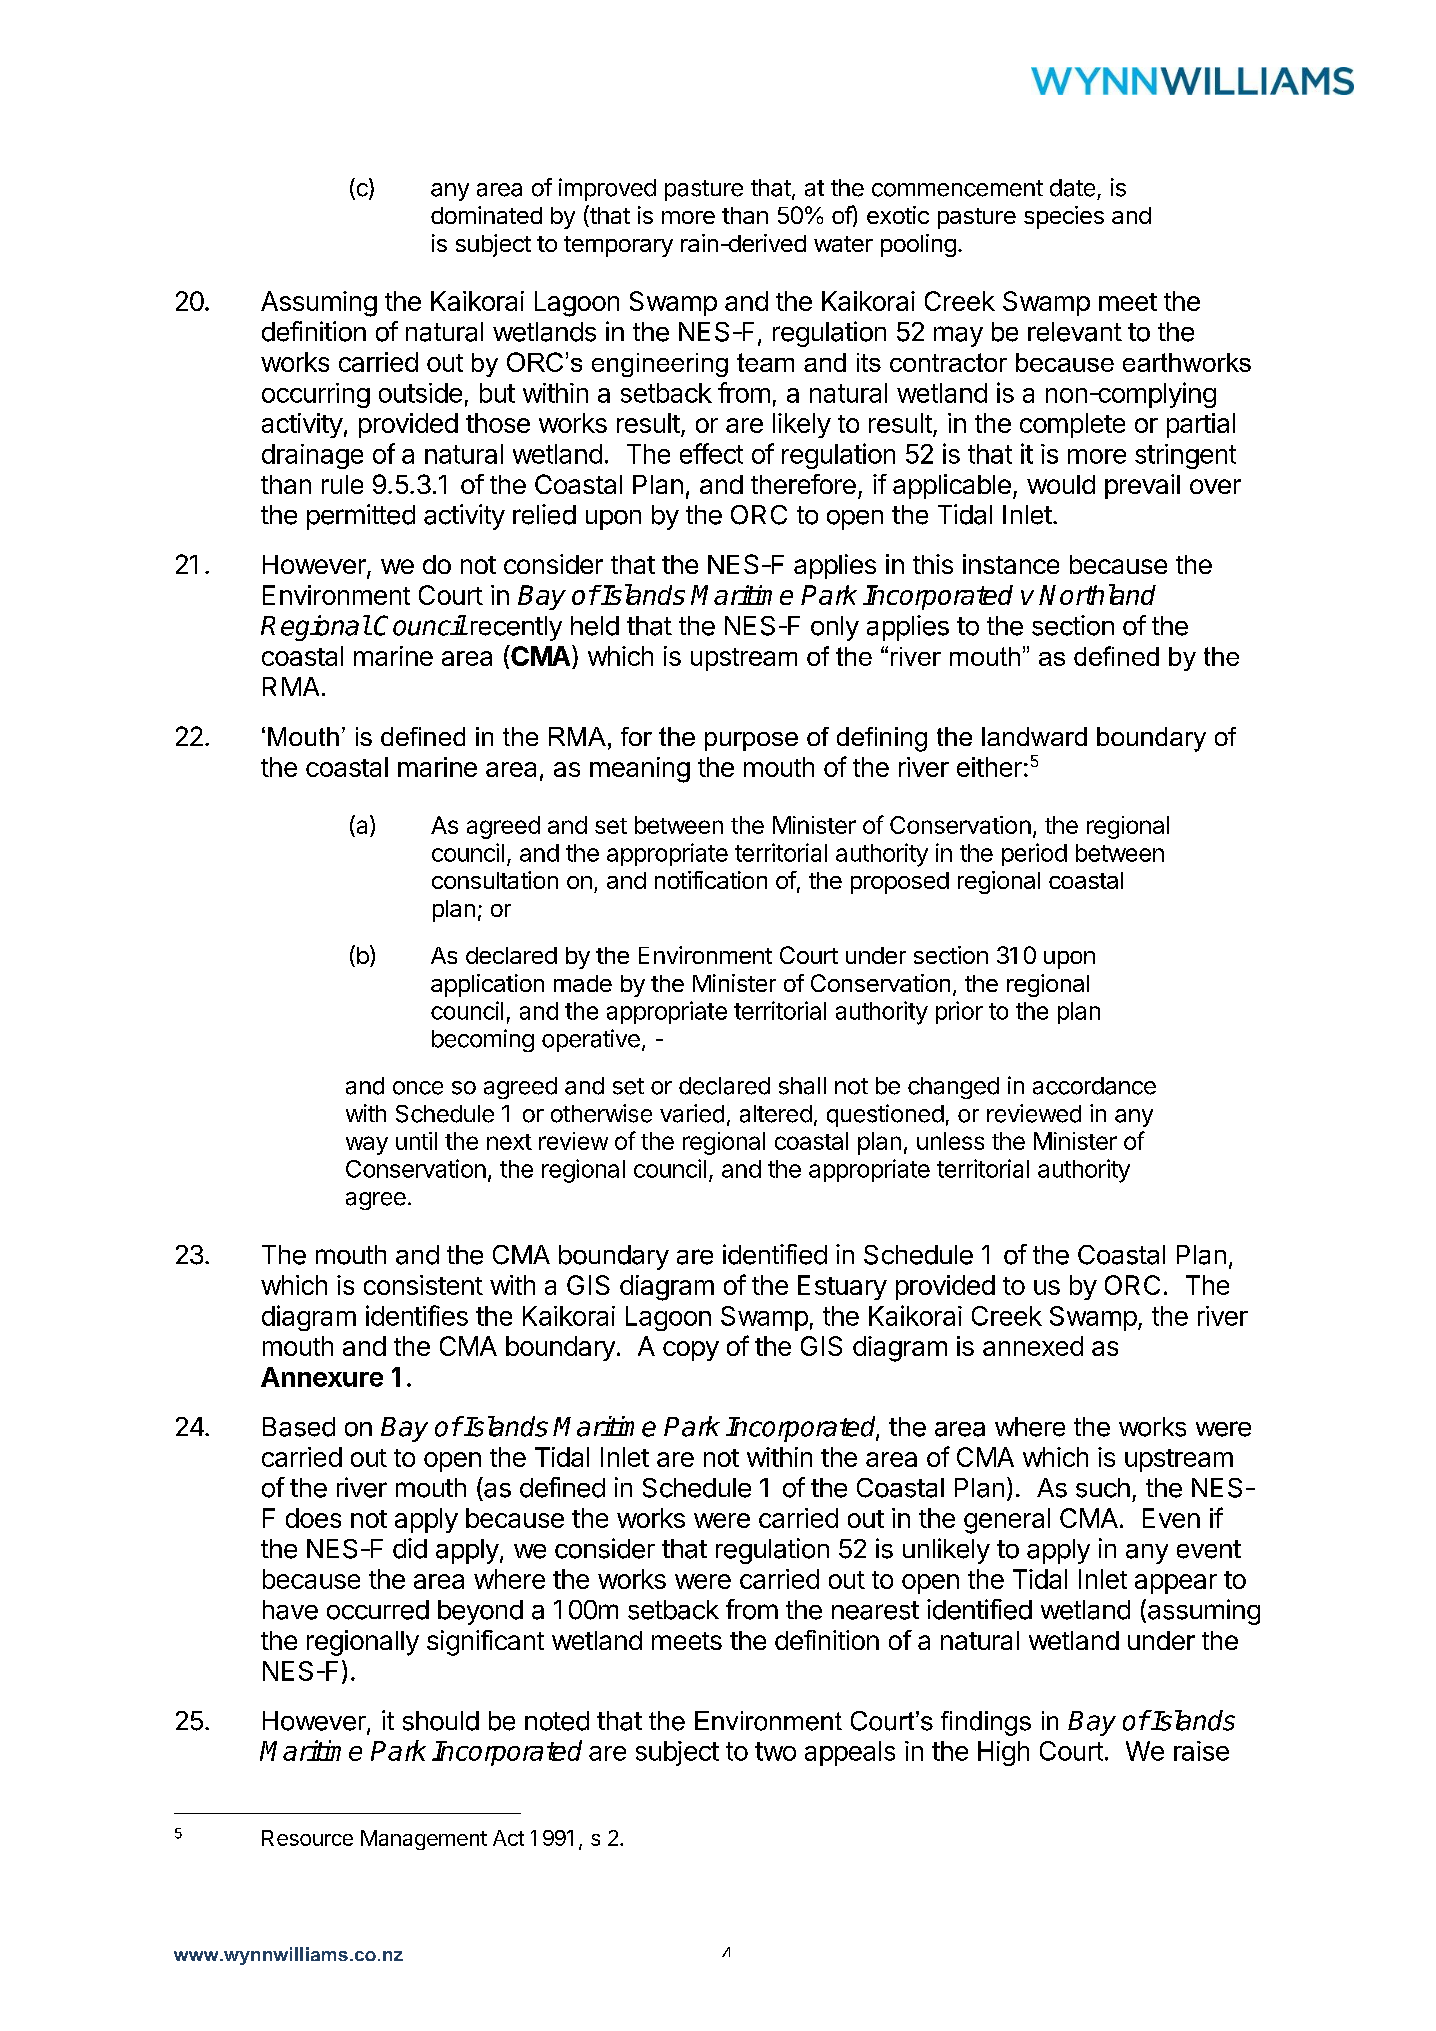 Image resolution: width=1436 pixels, height=2031 pixels. What do you see at coordinates (486, 215) in the document?
I see `dominated` at bounding box center [486, 215].
